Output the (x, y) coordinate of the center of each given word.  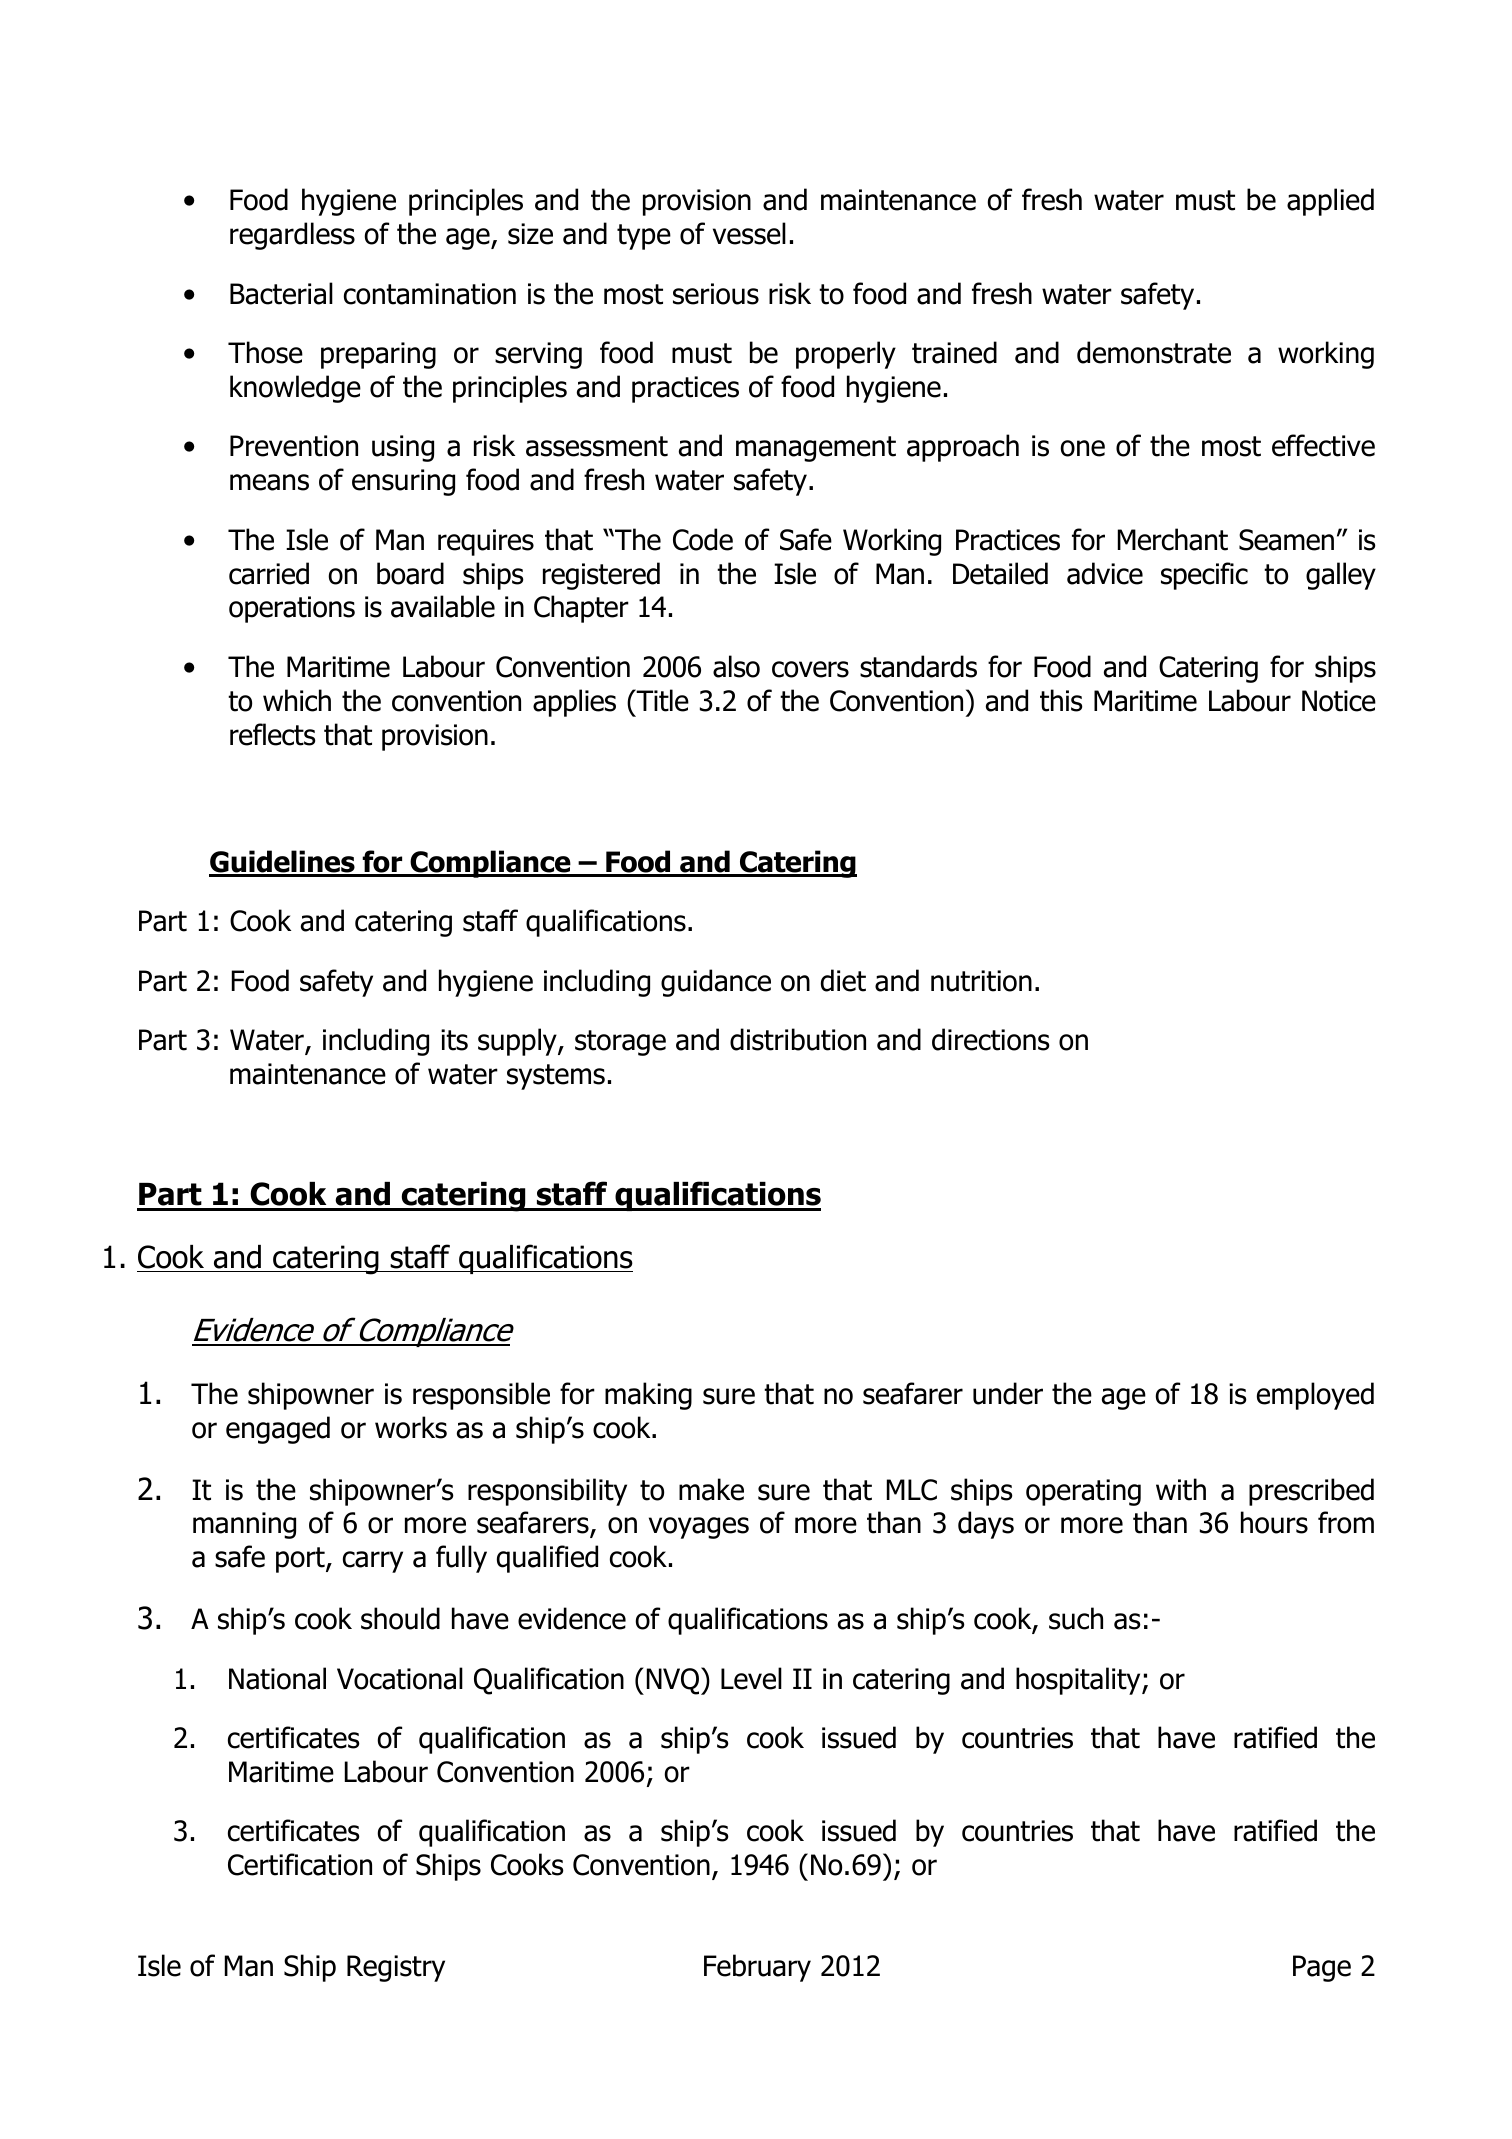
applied (1330, 202)
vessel (749, 233)
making (648, 1396)
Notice (1339, 701)
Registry (396, 1968)
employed (1315, 1396)
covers (810, 669)
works (411, 1427)
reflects (273, 734)
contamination (430, 294)
